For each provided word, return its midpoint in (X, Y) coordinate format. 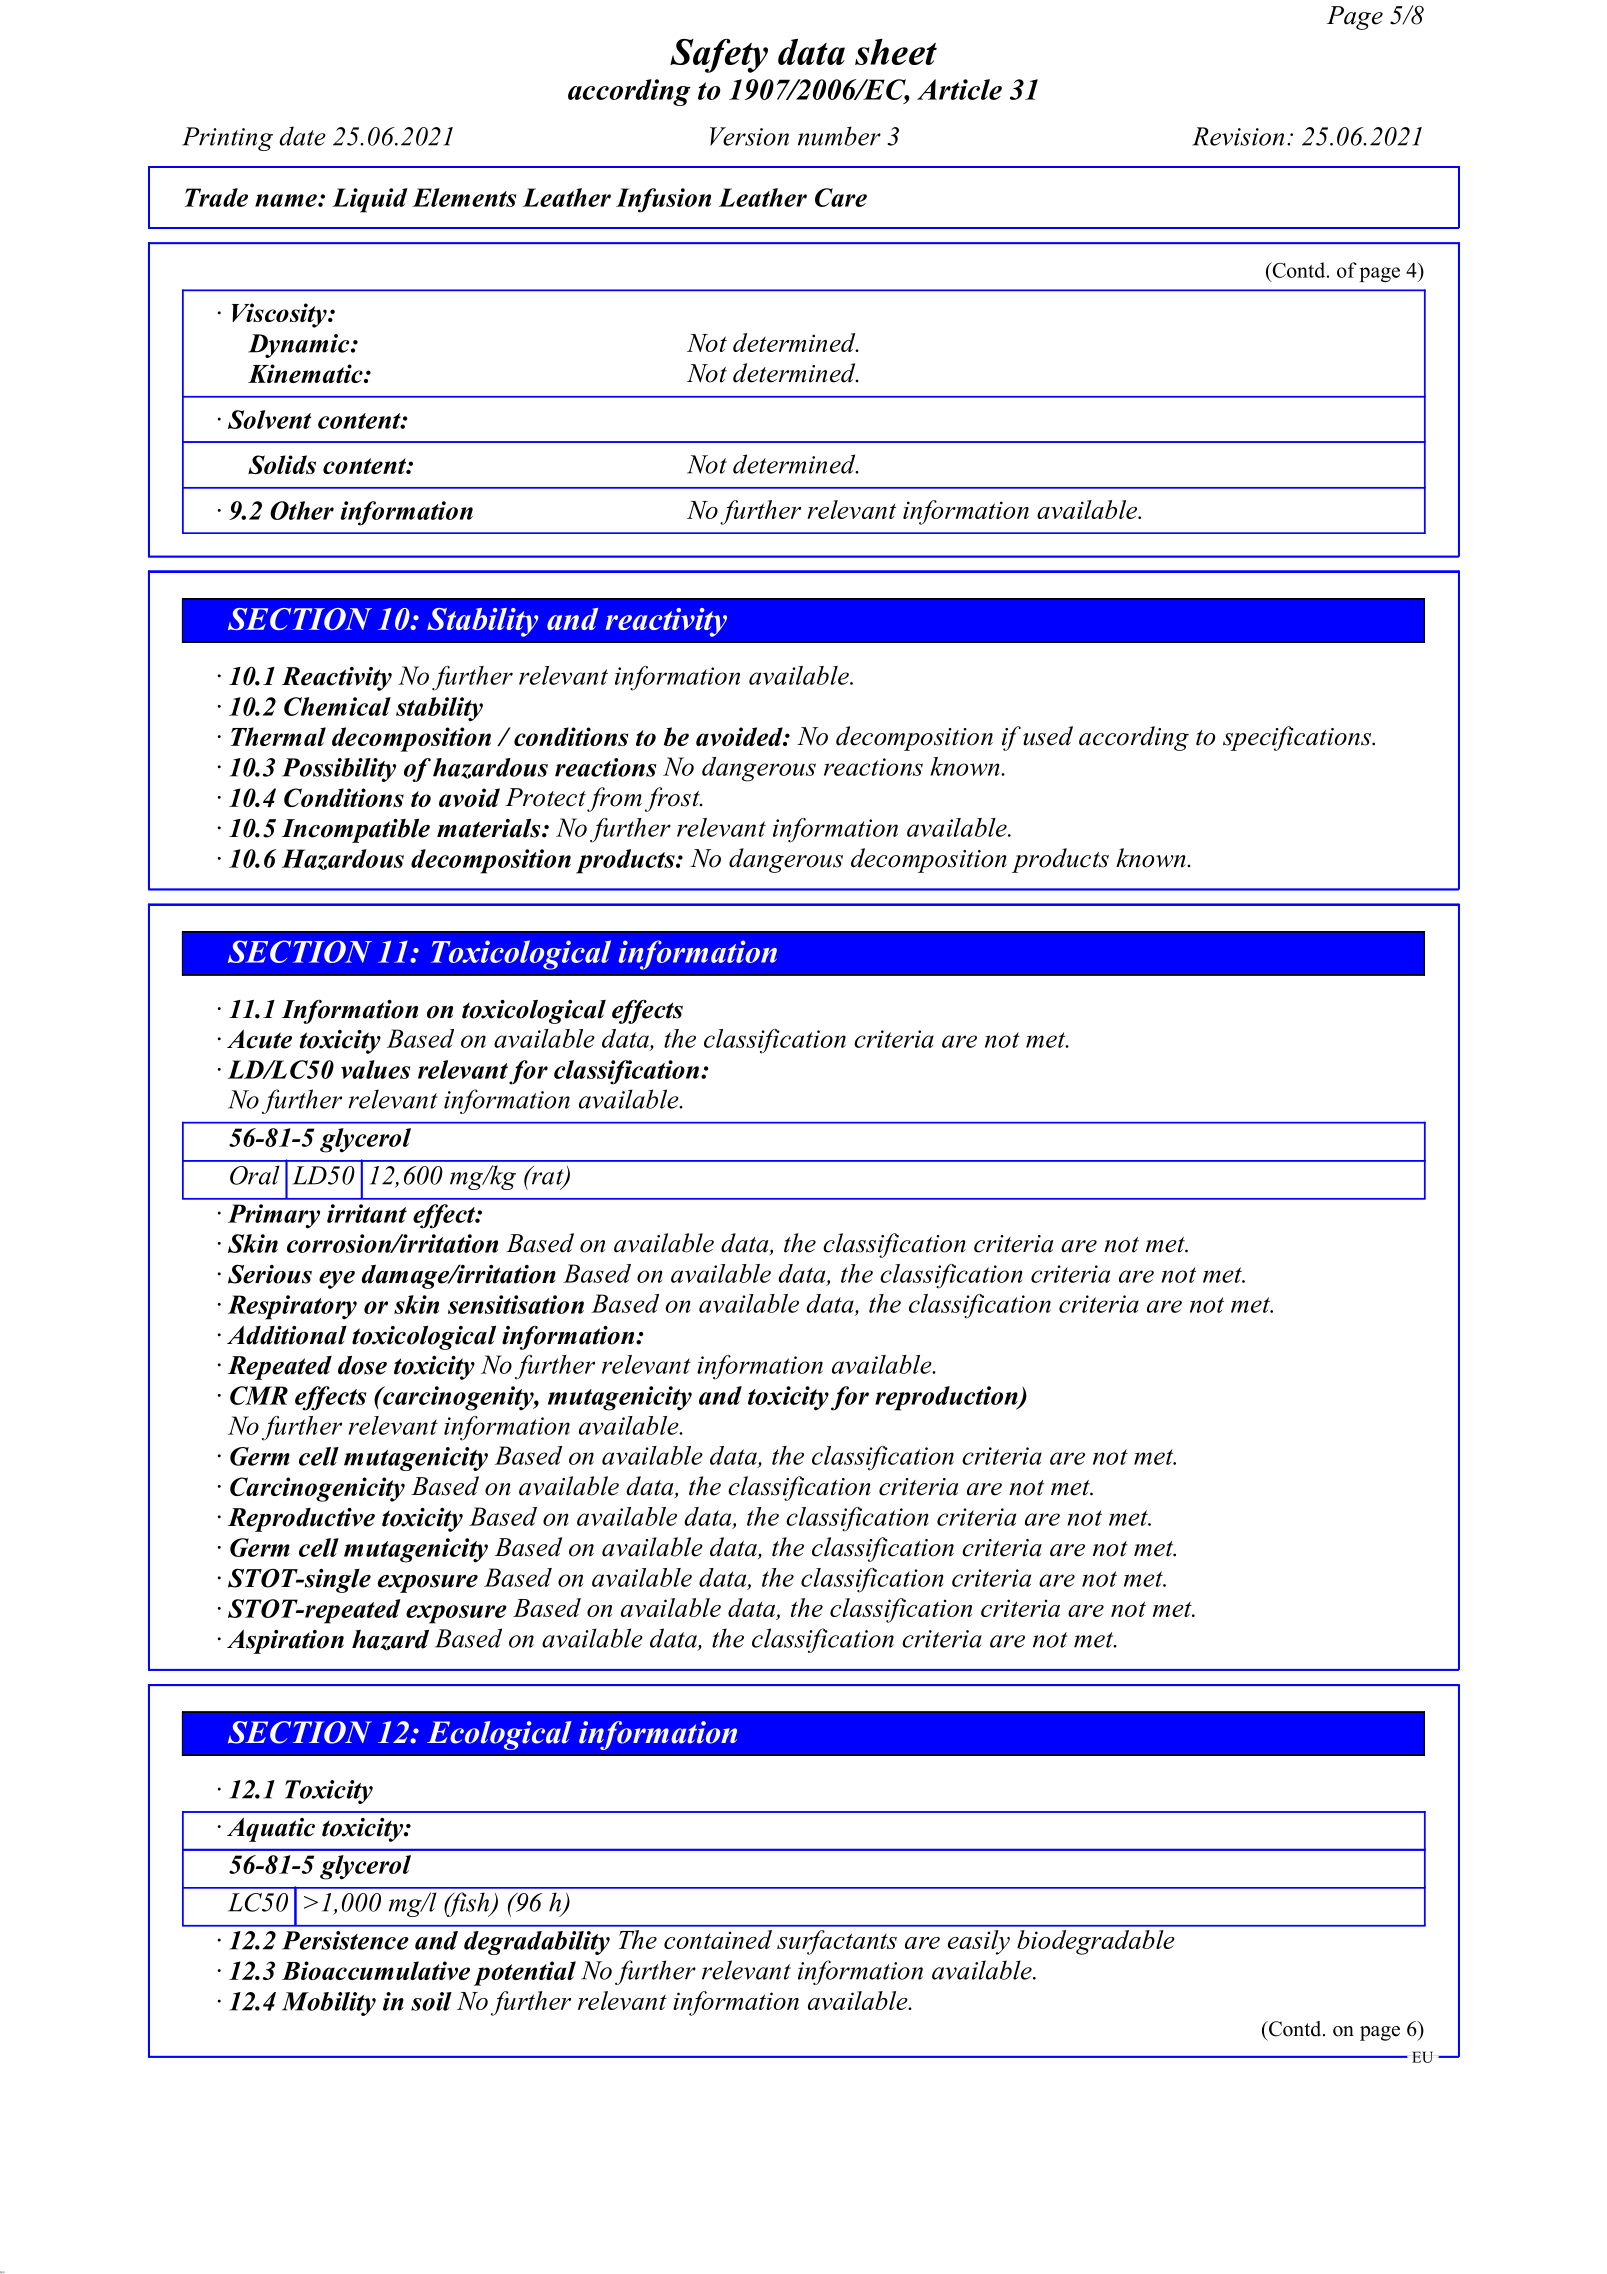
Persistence (345, 1940)
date (302, 136)
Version (749, 136)
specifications (1298, 738)
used (1048, 736)
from (614, 799)
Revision (1238, 136)
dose (362, 1365)
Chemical (337, 706)
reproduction (947, 1398)
